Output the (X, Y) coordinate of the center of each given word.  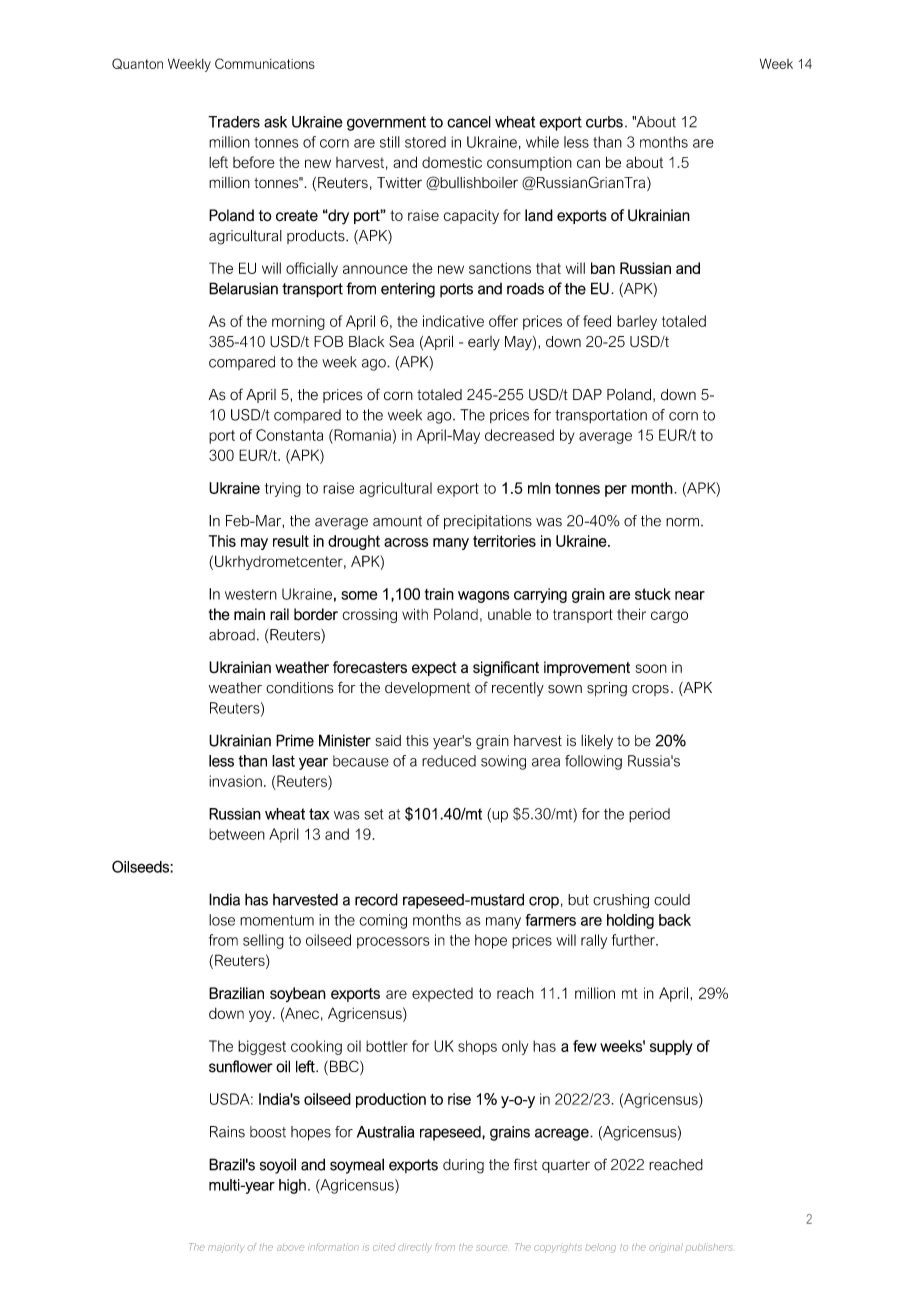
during (463, 1166)
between (237, 834)
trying (283, 489)
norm (682, 522)
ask (275, 122)
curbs (604, 122)
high (292, 1186)
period (649, 815)
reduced (449, 761)
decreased (519, 435)
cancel (469, 122)
